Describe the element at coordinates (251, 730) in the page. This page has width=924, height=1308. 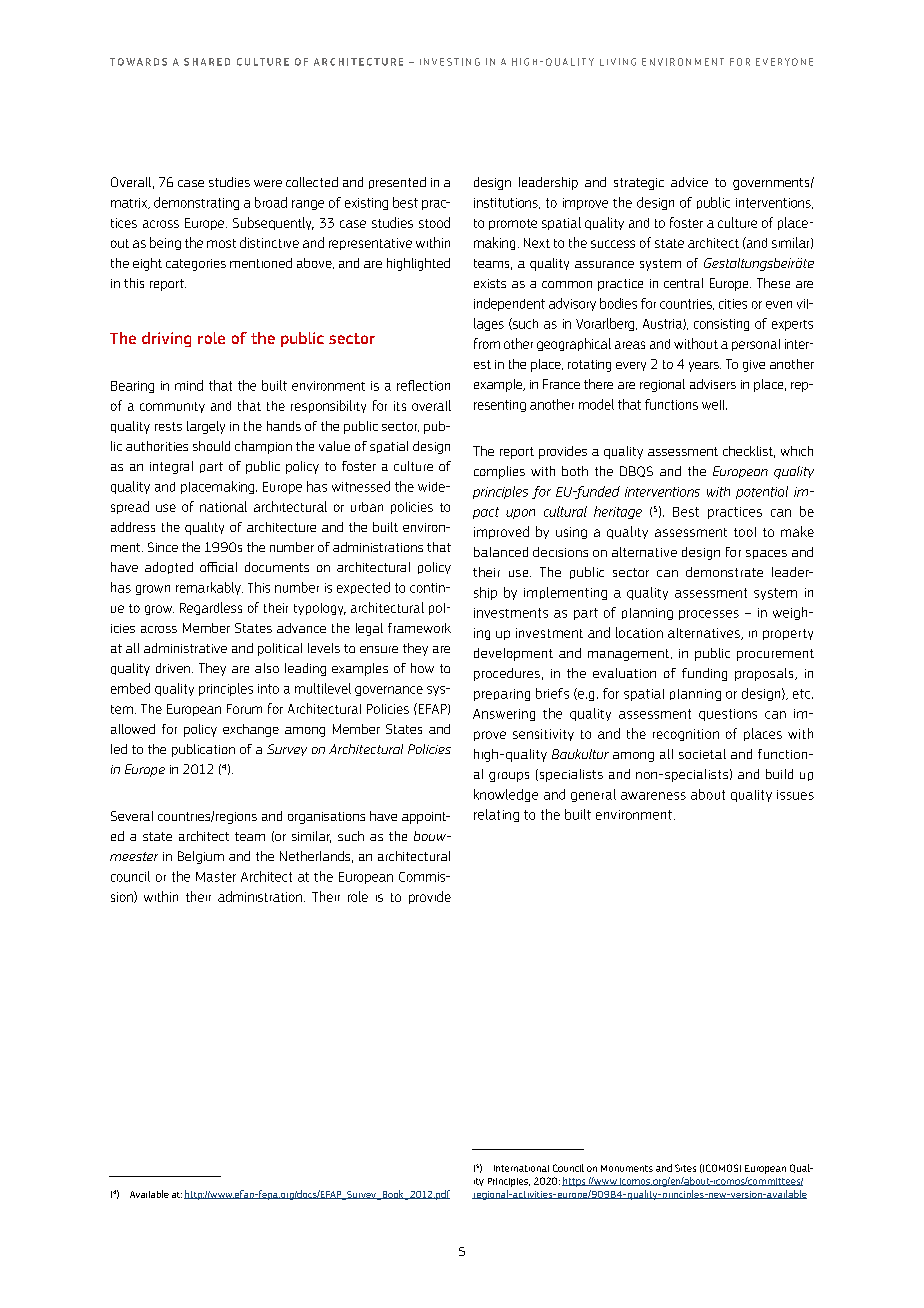
I see `exchange` at that location.
